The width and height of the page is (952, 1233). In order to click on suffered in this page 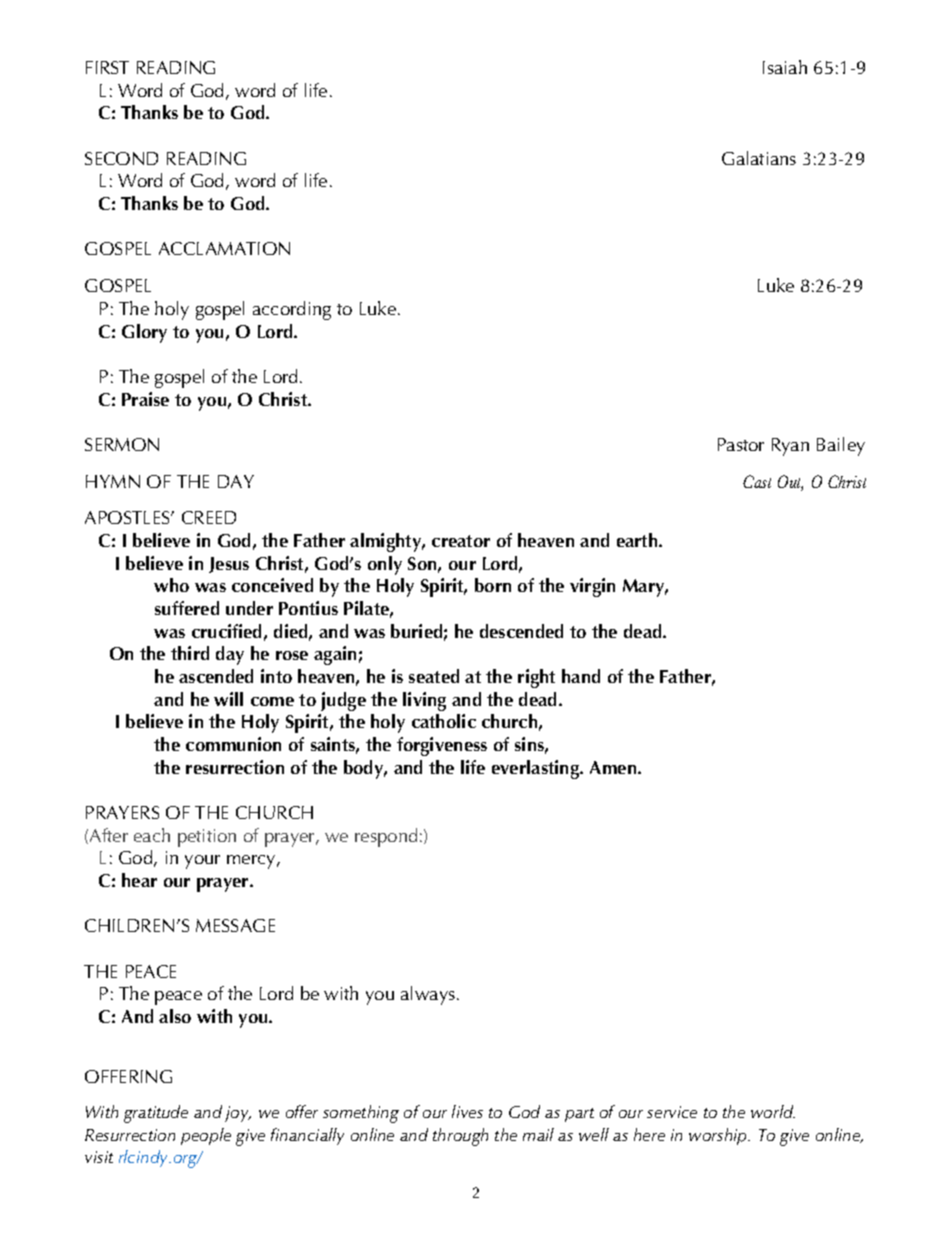, I will do `click(187, 608)`.
